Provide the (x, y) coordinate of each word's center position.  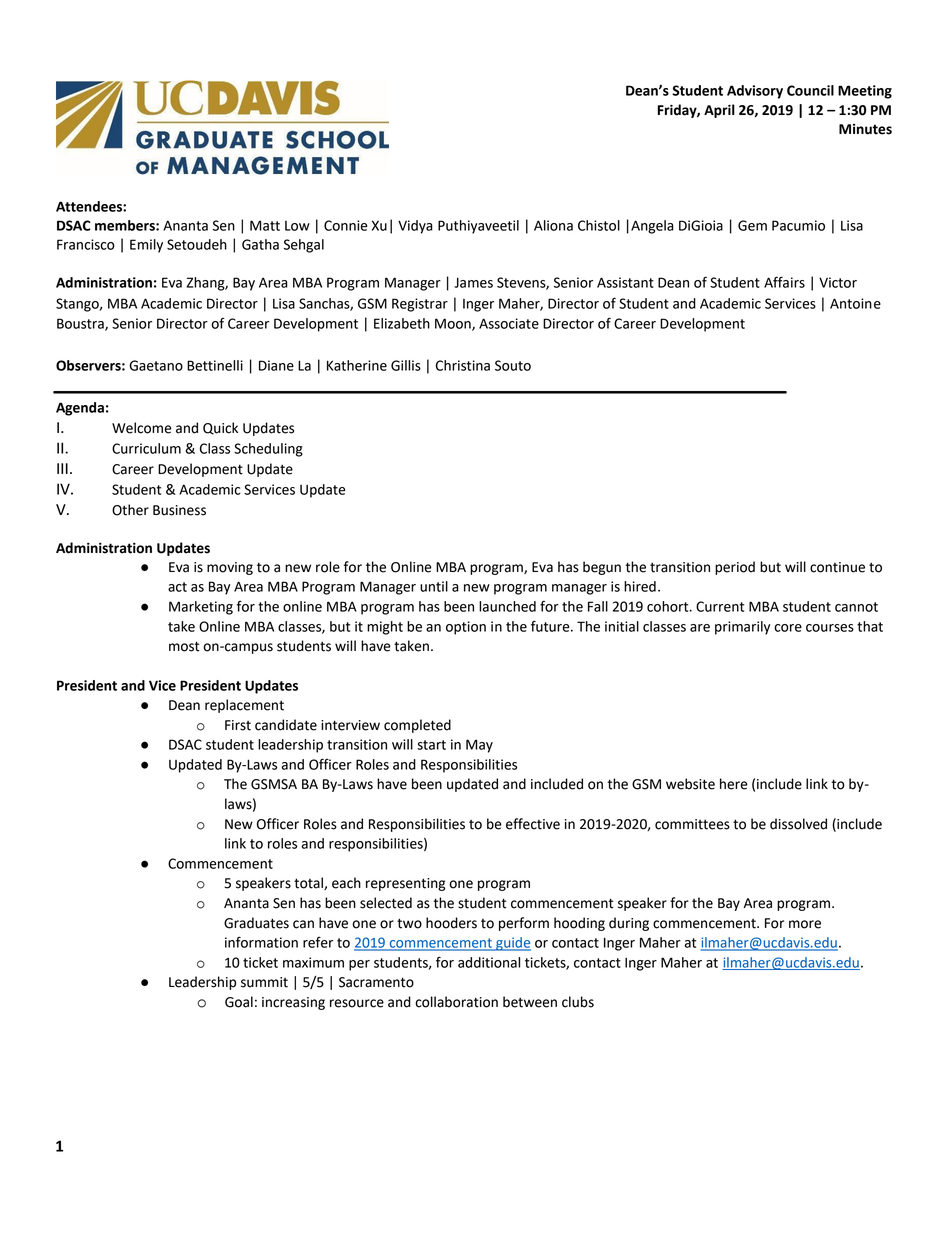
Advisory (755, 92)
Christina (463, 365)
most (184, 646)
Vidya (415, 227)
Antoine (855, 303)
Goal (239, 1002)
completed (417, 726)
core (788, 628)
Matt (265, 225)
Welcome (142, 428)
